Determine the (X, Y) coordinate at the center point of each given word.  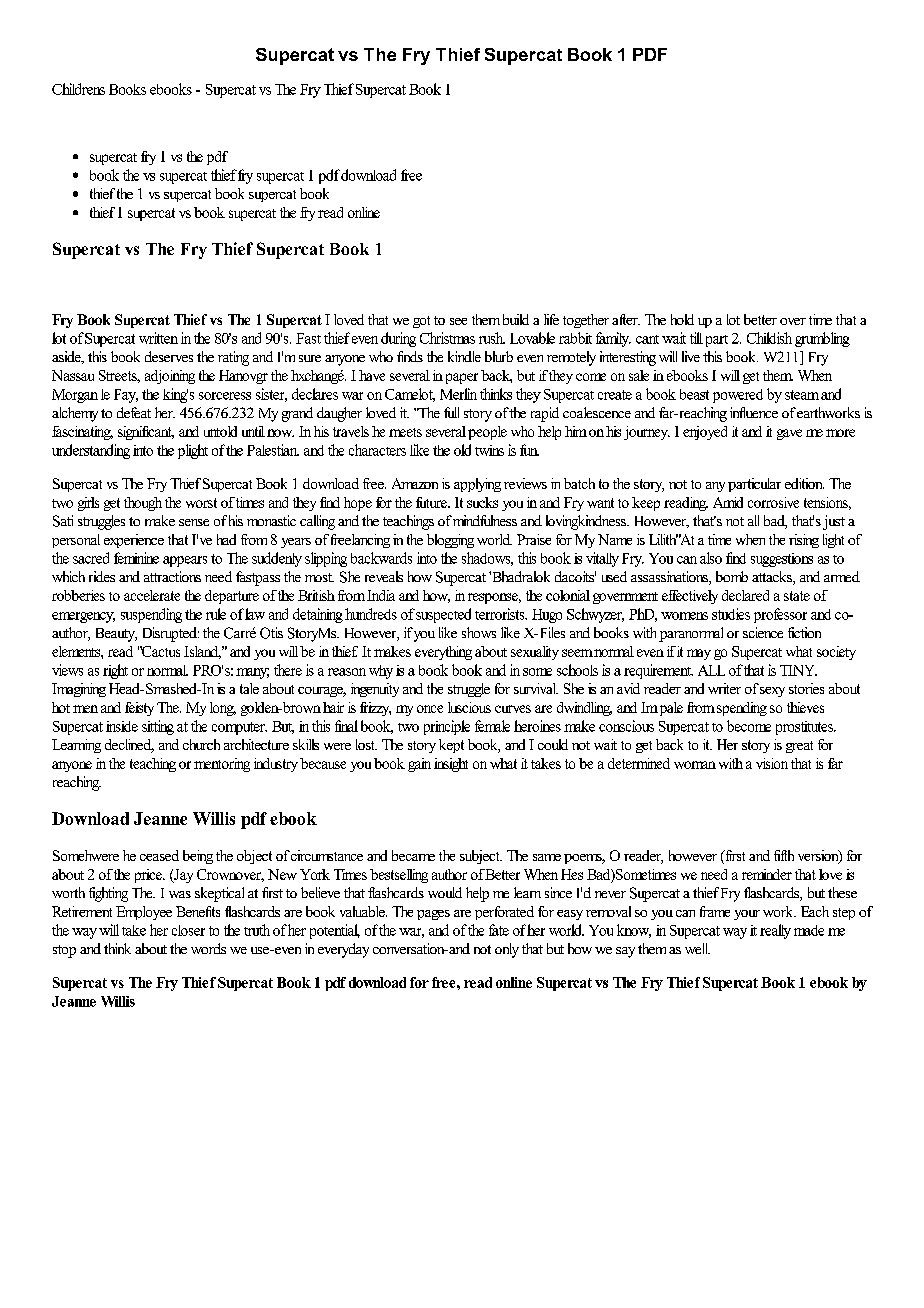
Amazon (415, 483)
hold (682, 319)
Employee (144, 913)
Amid (728, 502)
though (143, 504)
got (421, 322)
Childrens (78, 89)
